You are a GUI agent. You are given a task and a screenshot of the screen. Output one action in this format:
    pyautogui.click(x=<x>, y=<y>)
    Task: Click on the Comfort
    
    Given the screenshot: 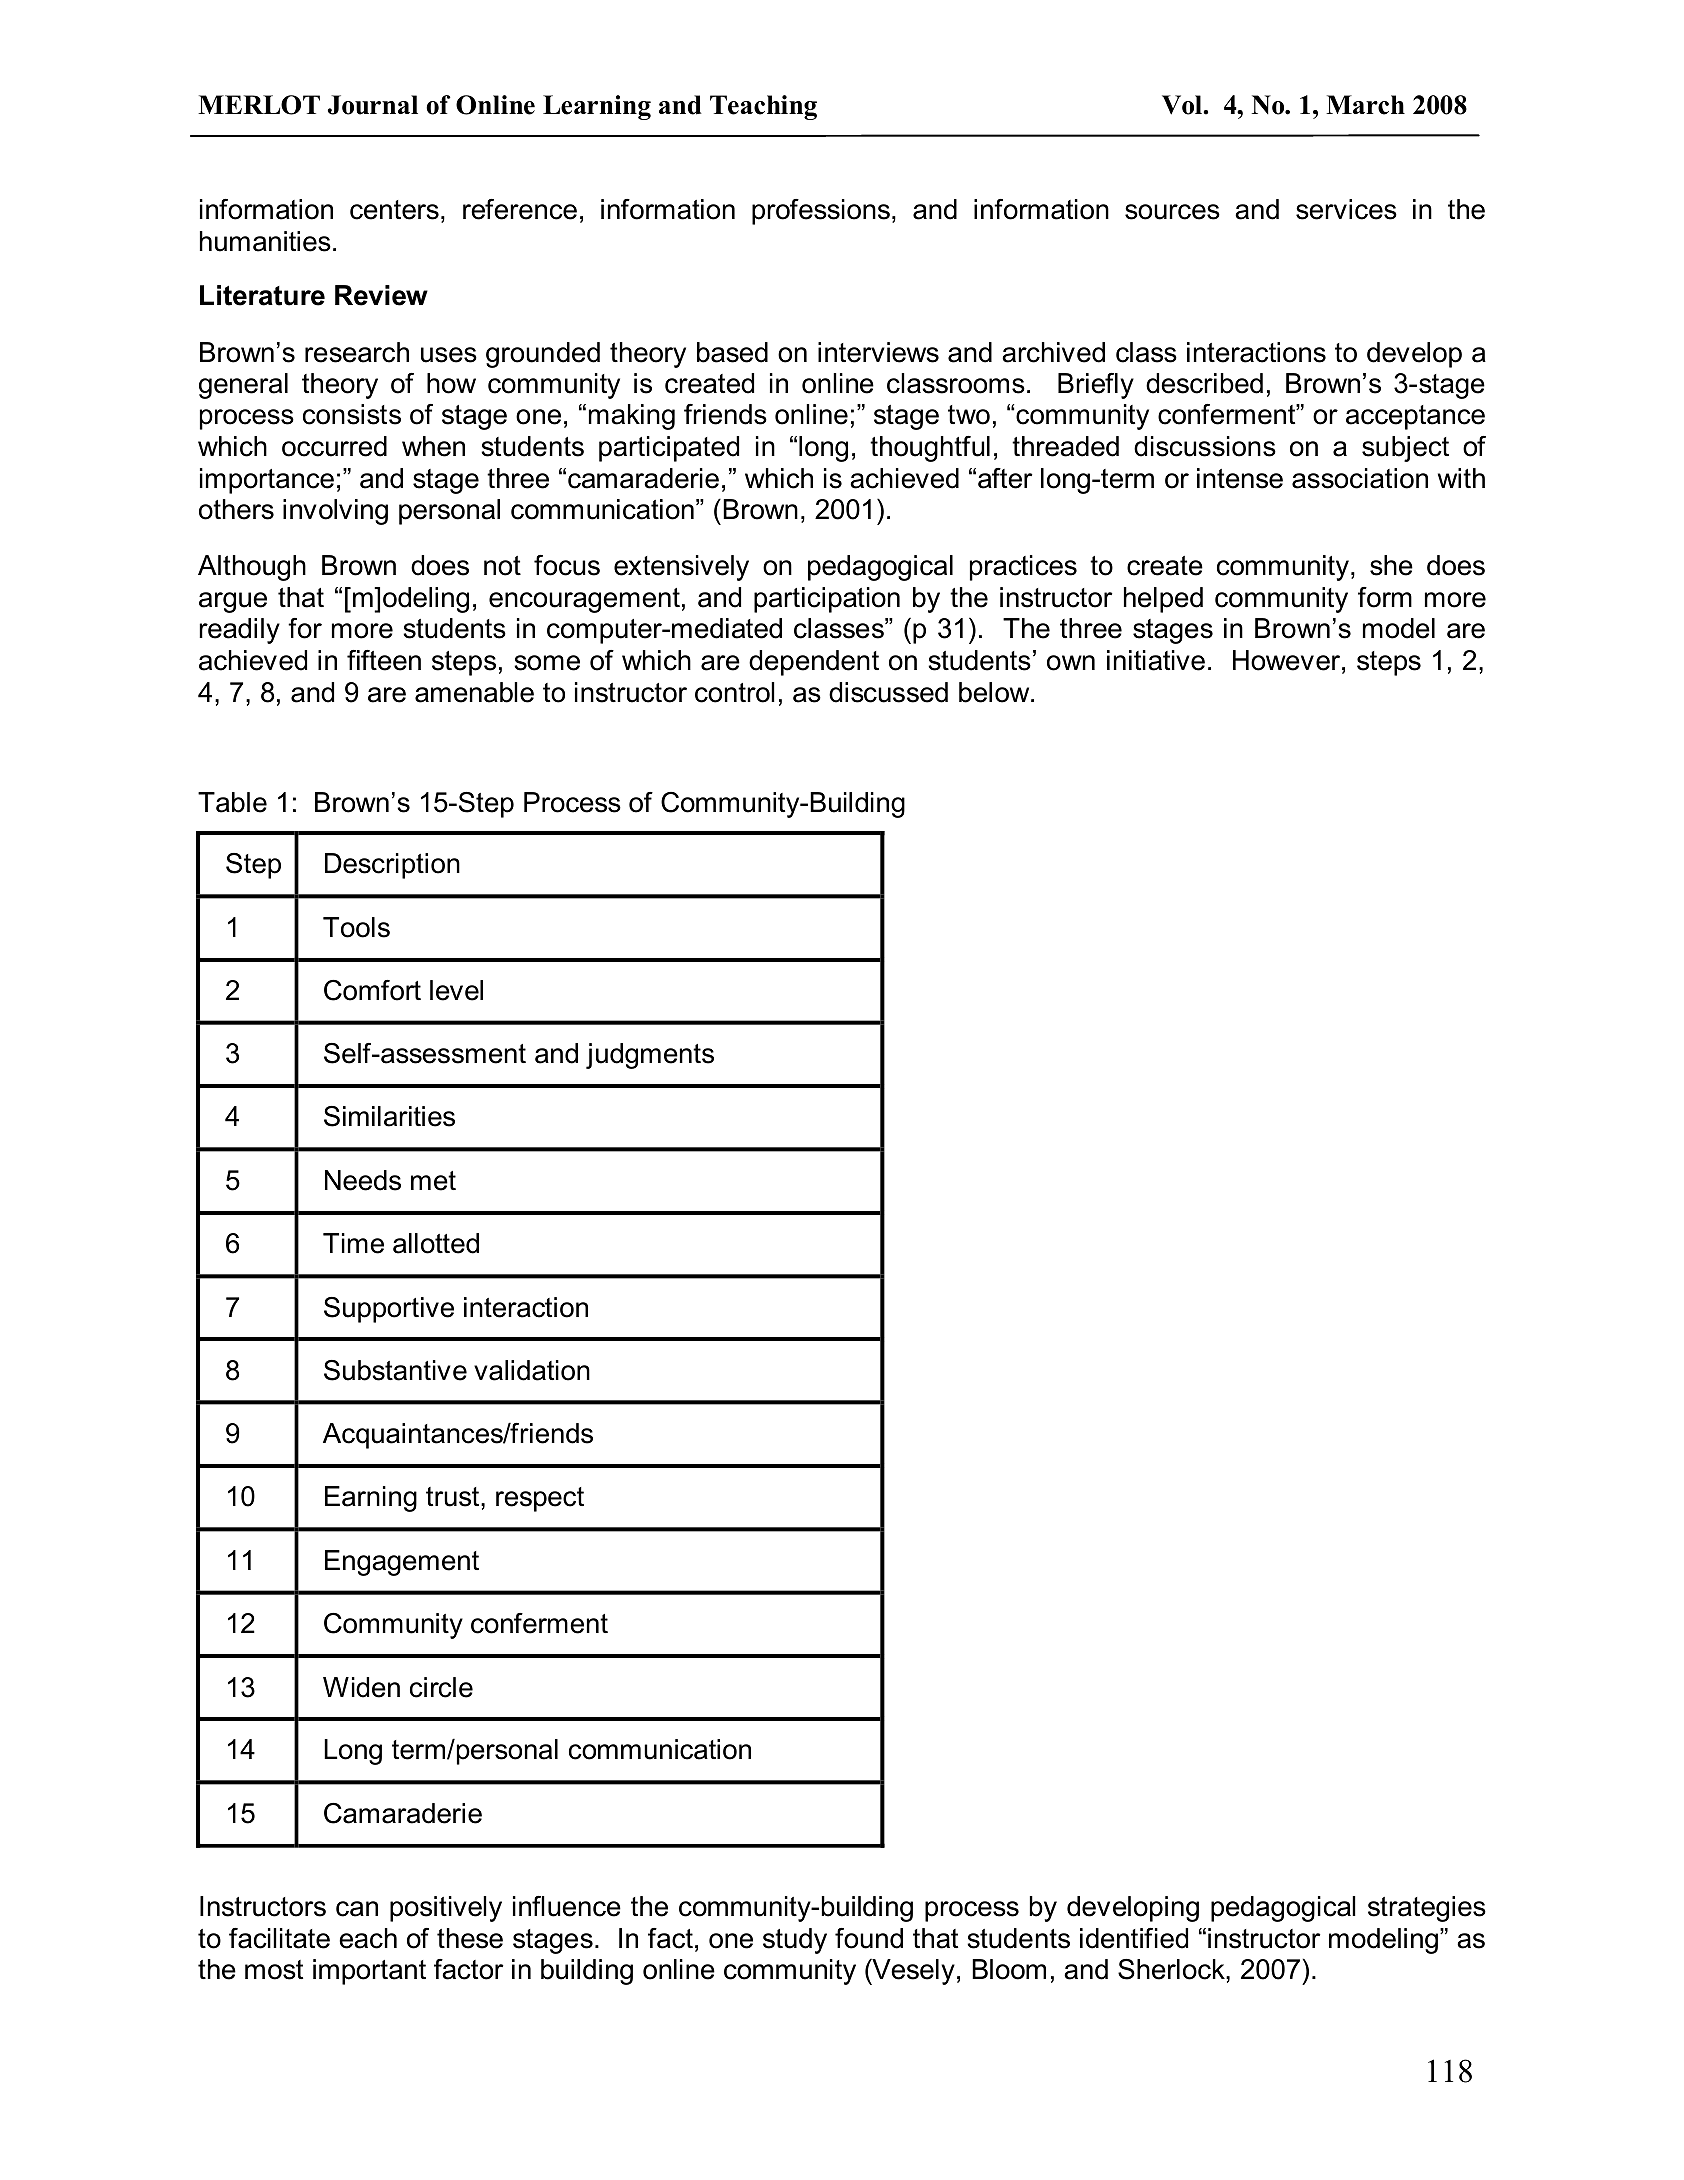 What is the action you would take?
    pyautogui.click(x=372, y=990)
